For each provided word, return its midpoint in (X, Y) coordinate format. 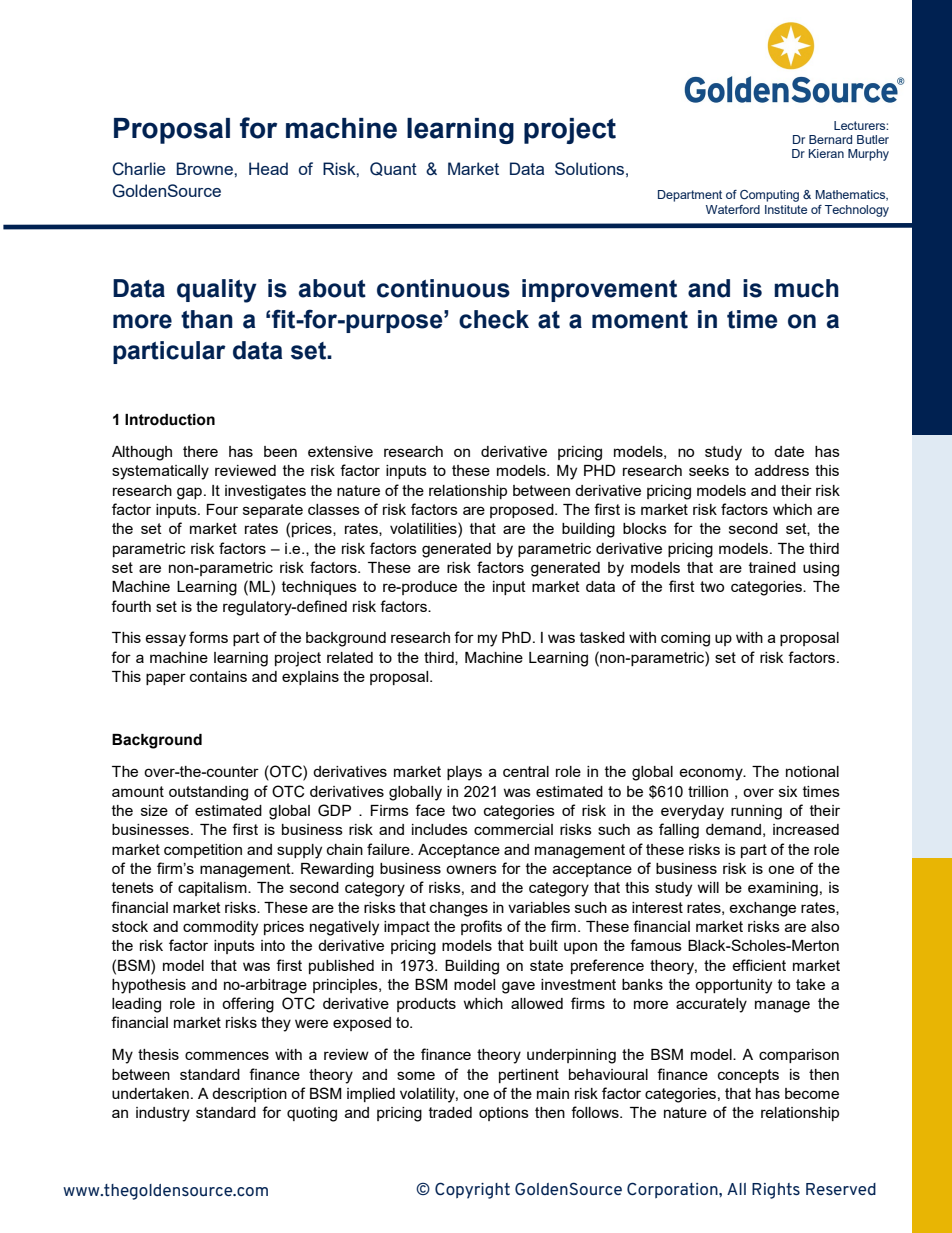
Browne (206, 168)
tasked (602, 637)
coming (685, 639)
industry (163, 1114)
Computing (769, 196)
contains (218, 676)
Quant (393, 169)
